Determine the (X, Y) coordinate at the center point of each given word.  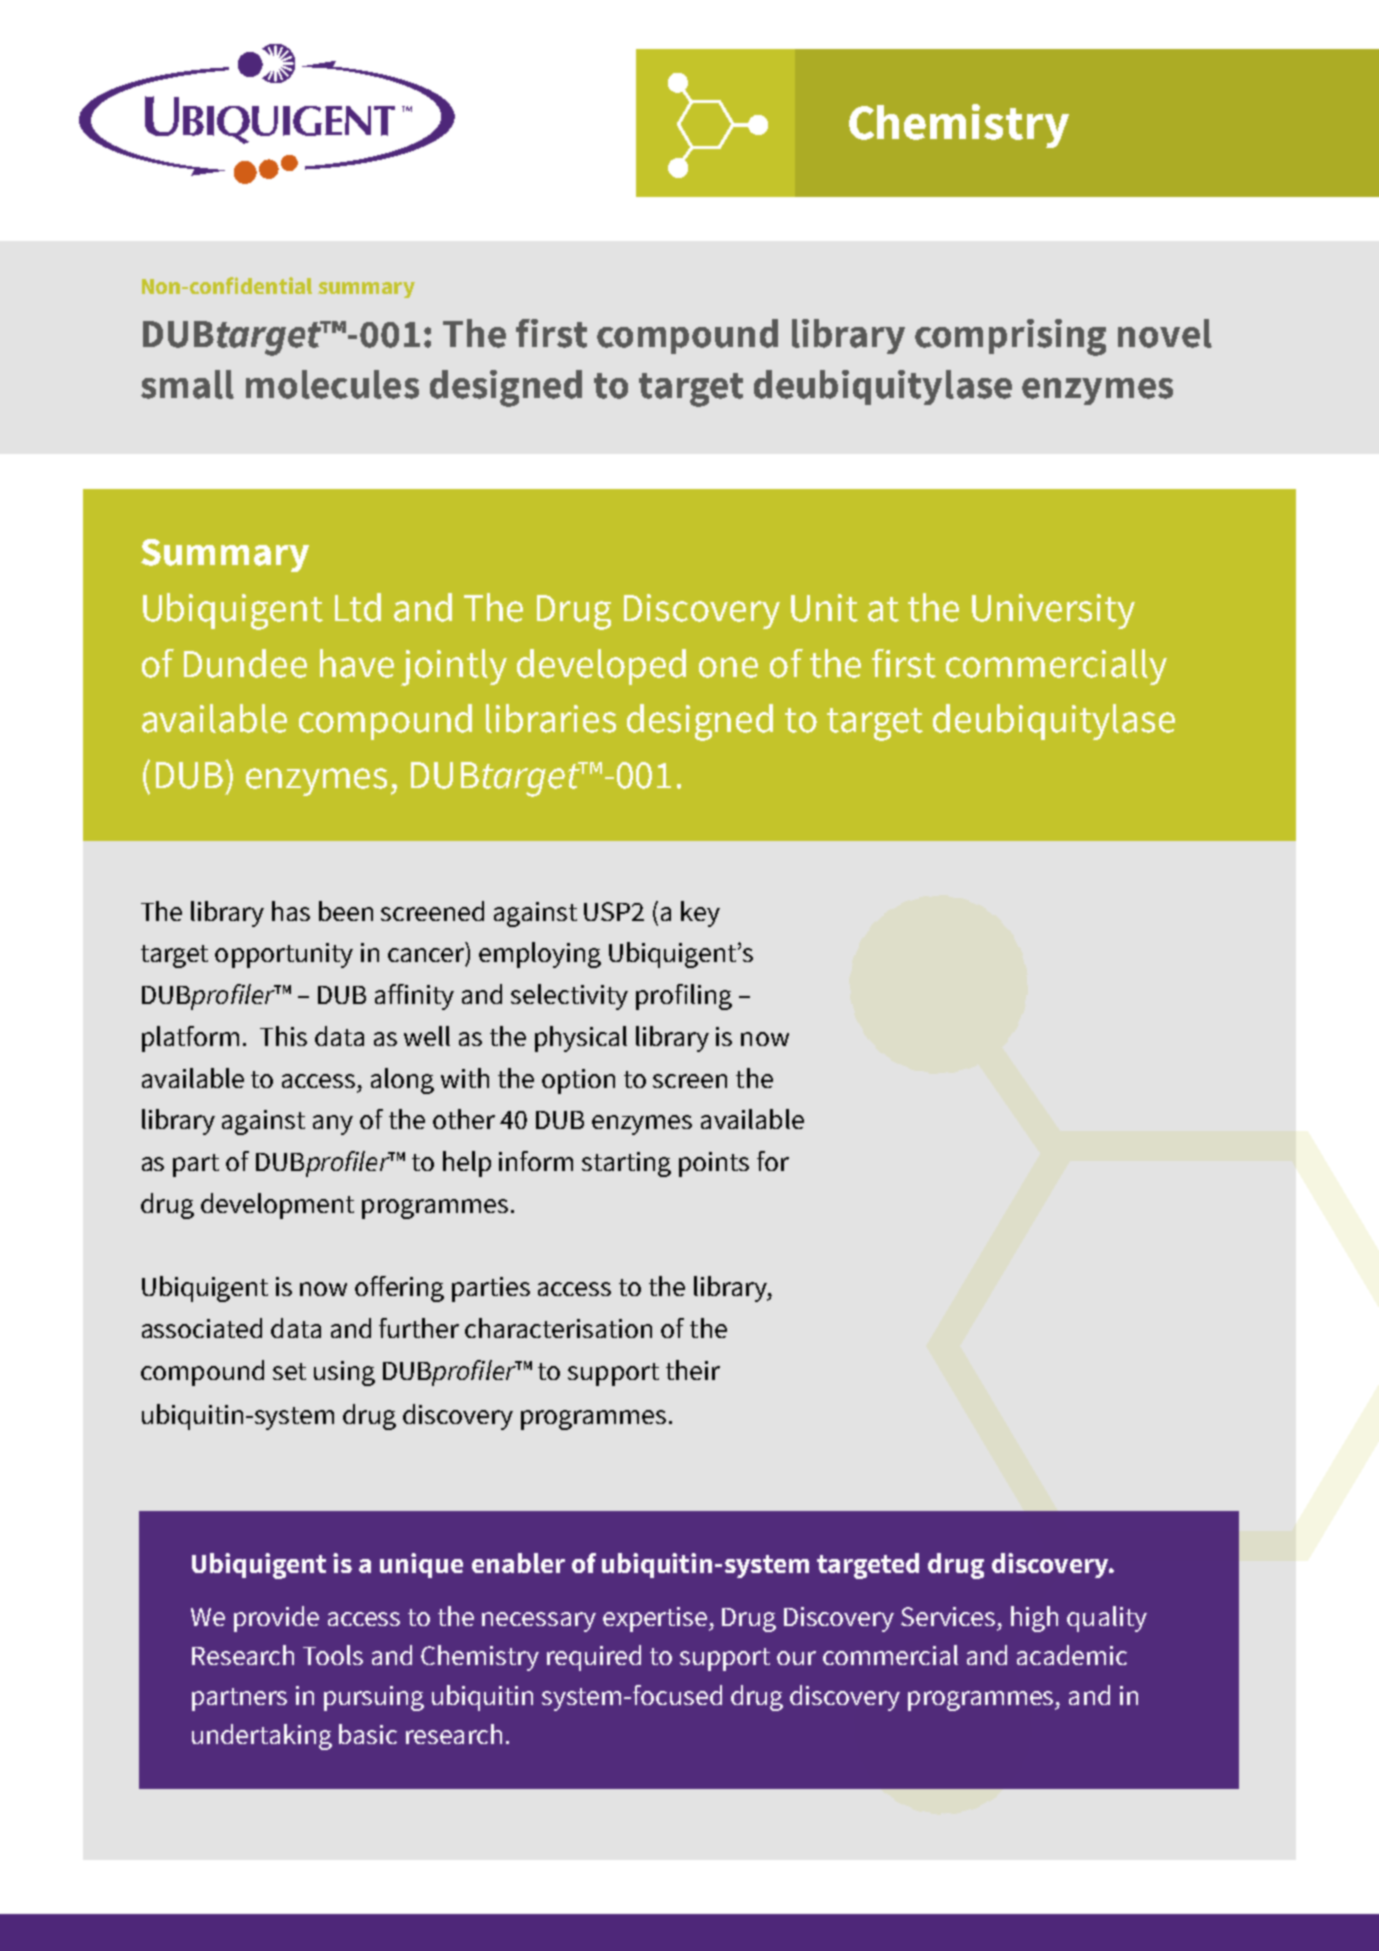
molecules (332, 384)
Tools (333, 1655)
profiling (684, 997)
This (283, 1036)
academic (1072, 1655)
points (714, 1164)
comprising (1010, 337)
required (594, 1658)
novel (1165, 333)
